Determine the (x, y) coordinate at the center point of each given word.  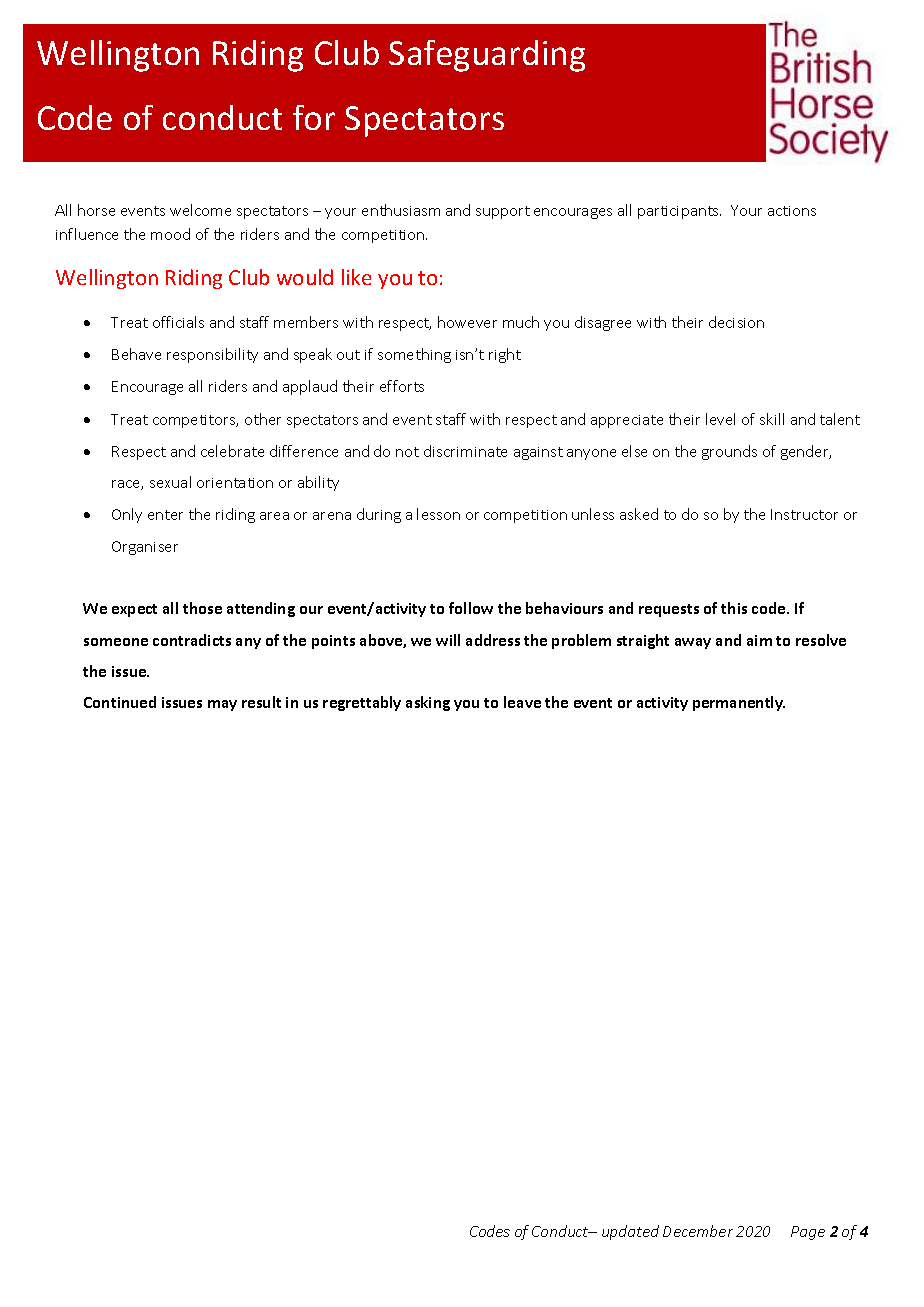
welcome (200, 210)
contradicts (192, 640)
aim (759, 640)
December (698, 1231)
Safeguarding (487, 56)
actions (792, 211)
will (448, 640)
